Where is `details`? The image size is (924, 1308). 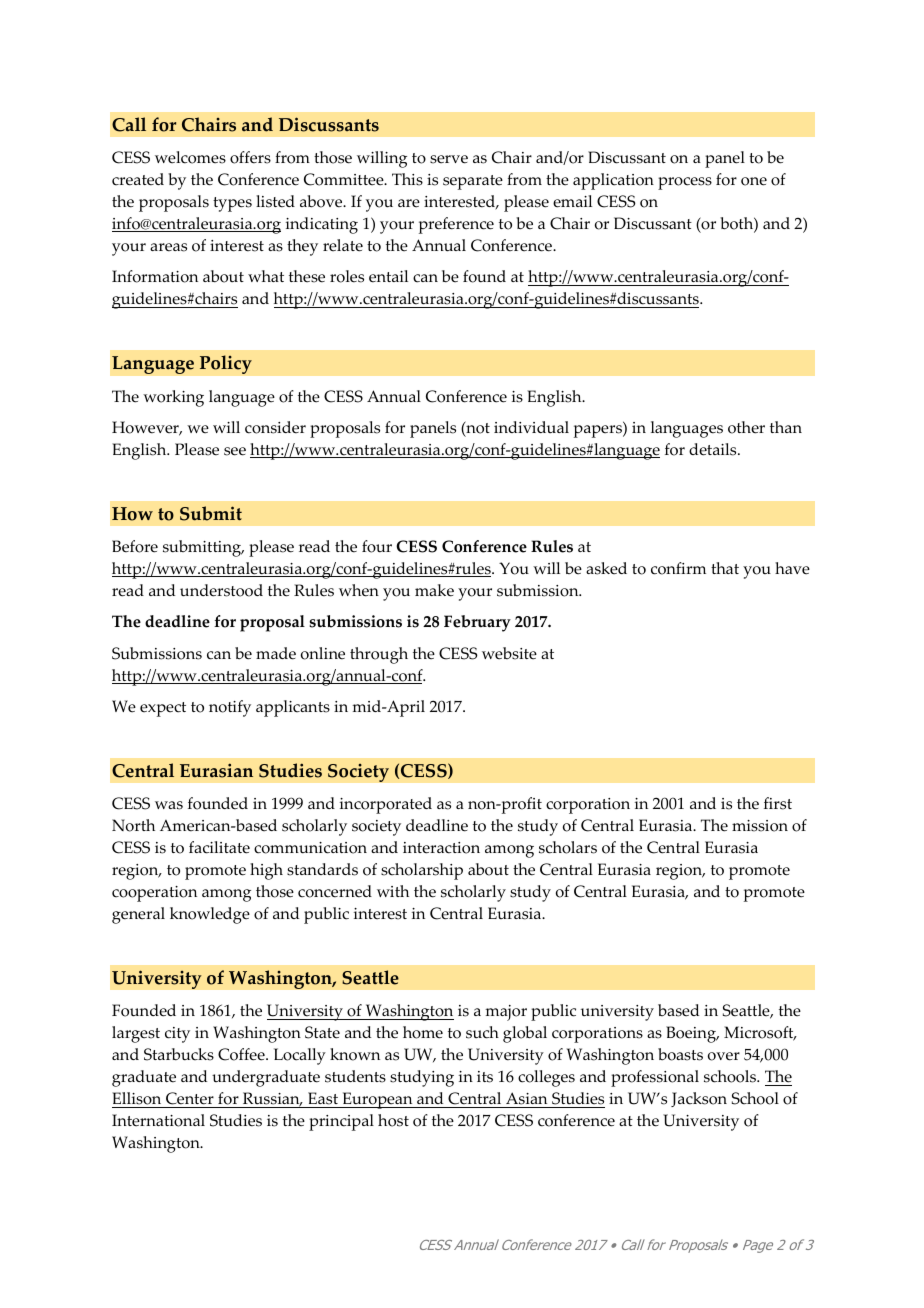
details is located at coordinates (714, 449).
